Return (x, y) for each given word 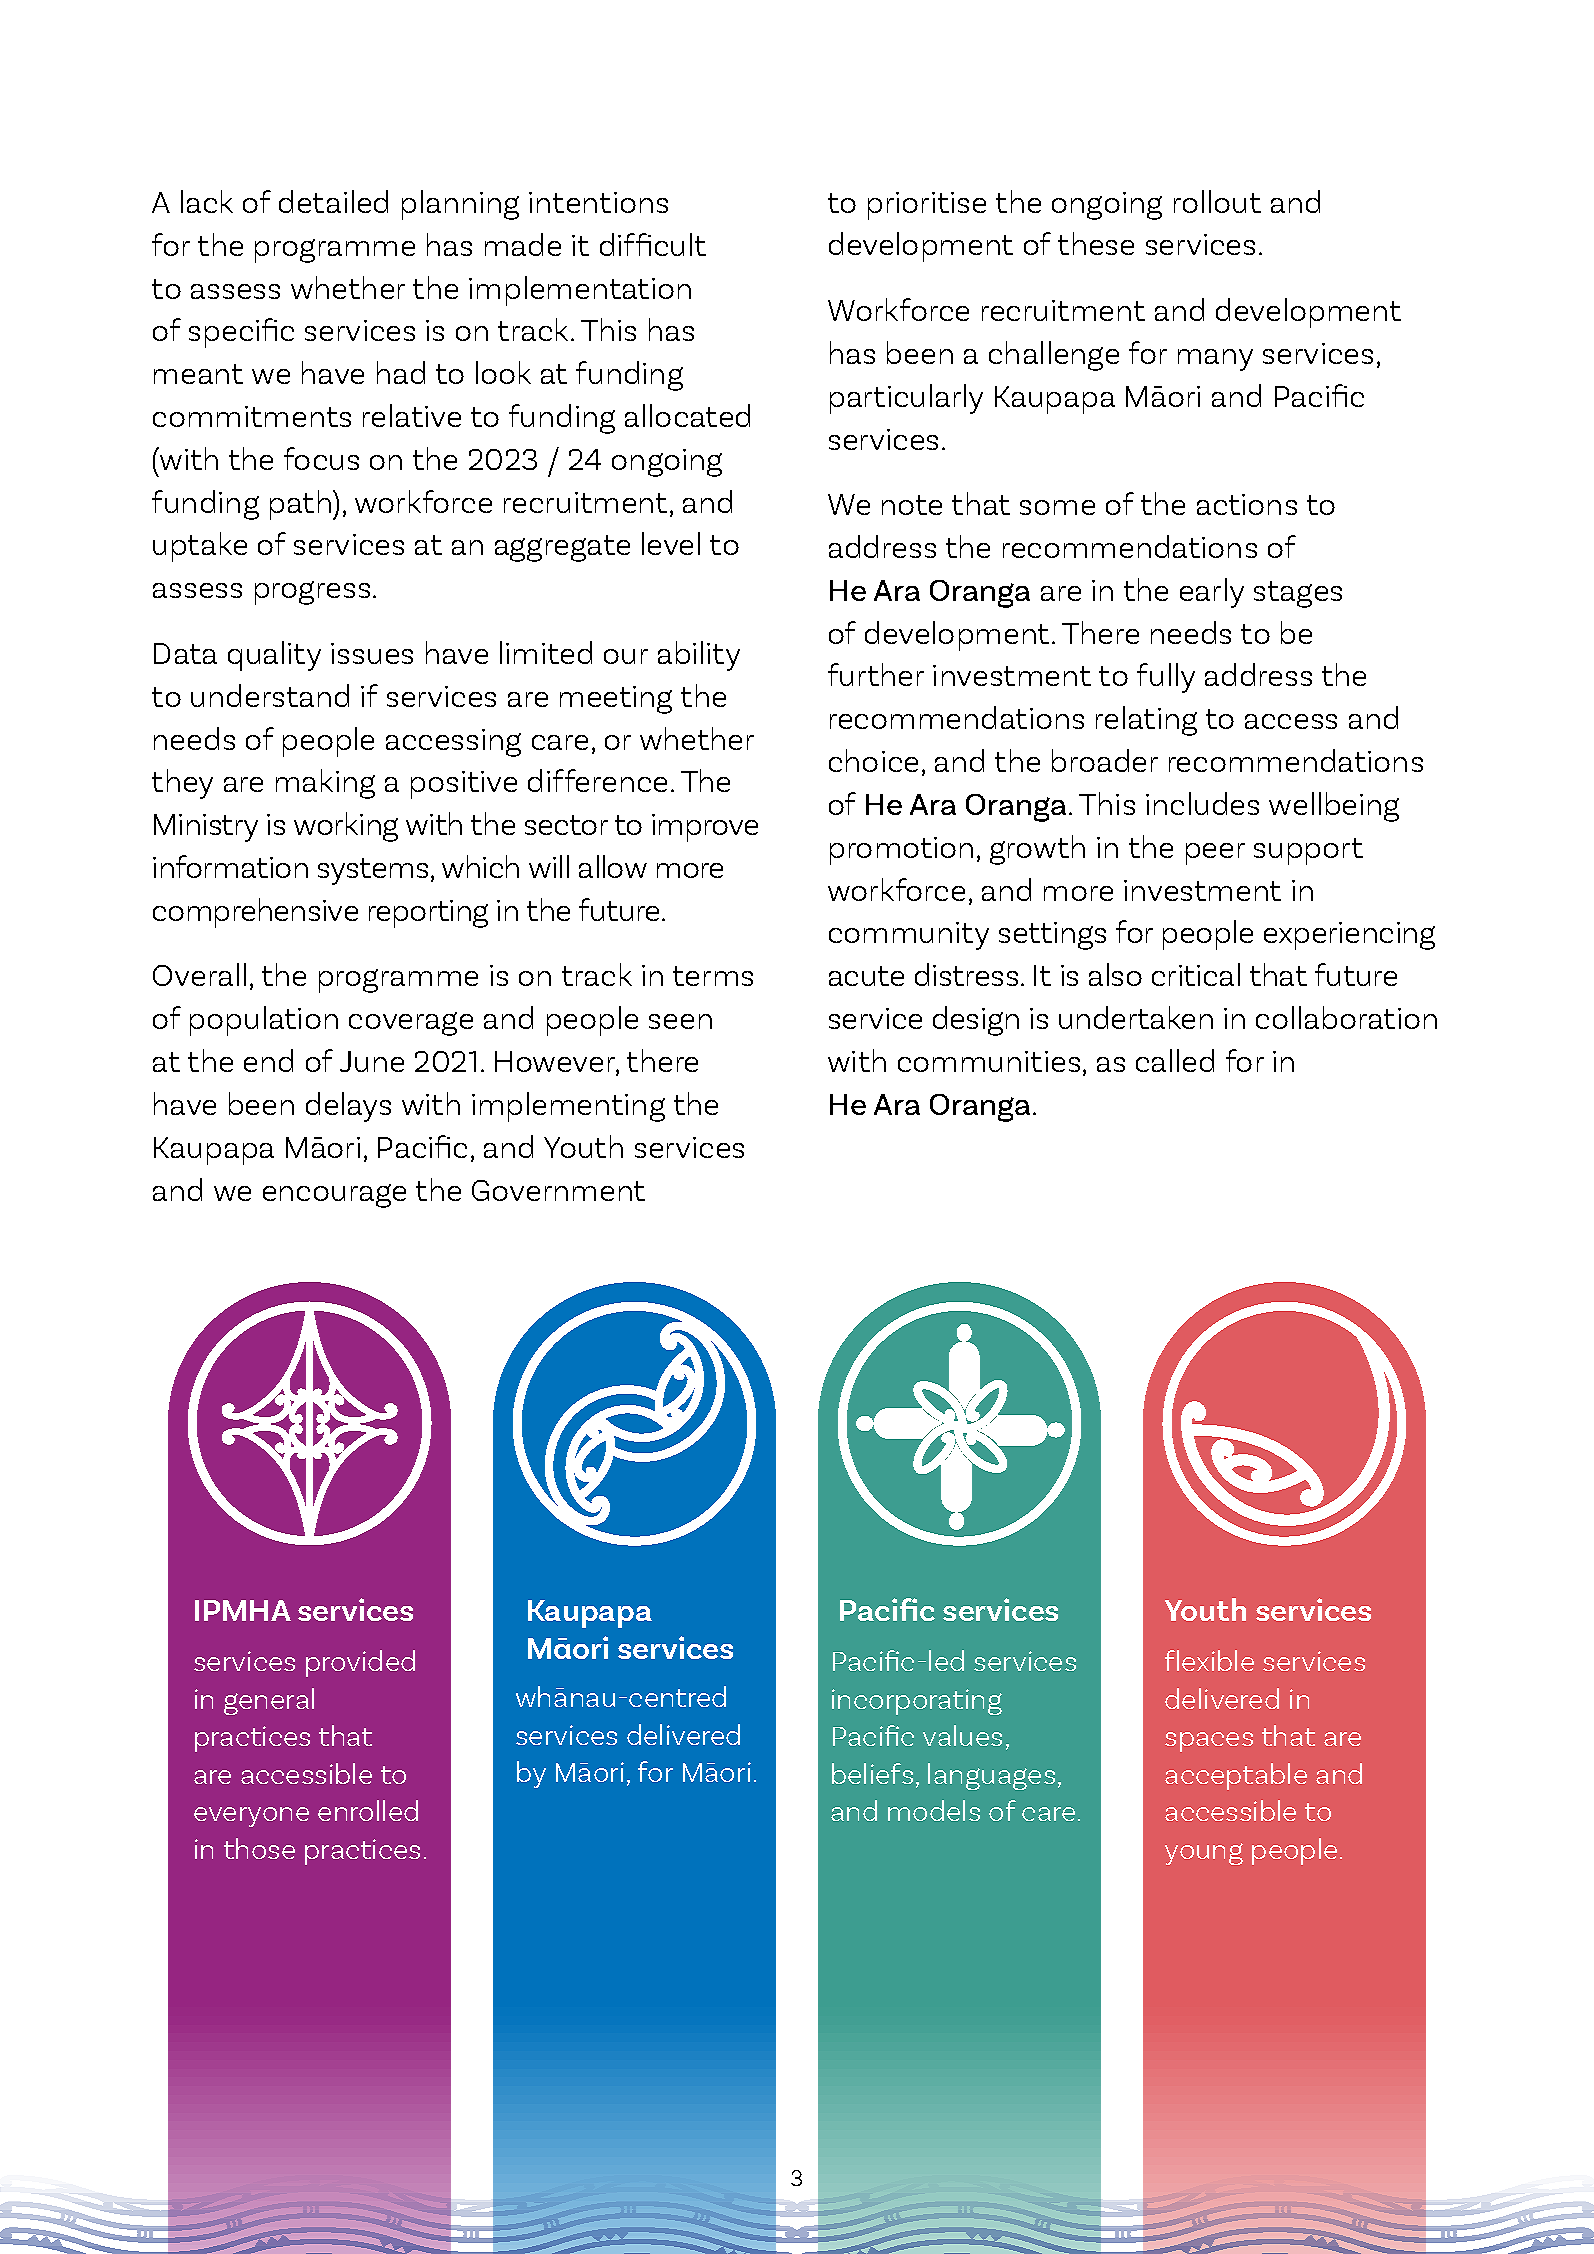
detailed (333, 201)
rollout (1217, 201)
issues (372, 653)
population (264, 1021)
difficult (653, 244)
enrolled (368, 1810)
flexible (1209, 1660)
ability (699, 656)
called (1175, 1060)
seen (680, 1021)
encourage (334, 1196)
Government (558, 1190)
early (1212, 593)
